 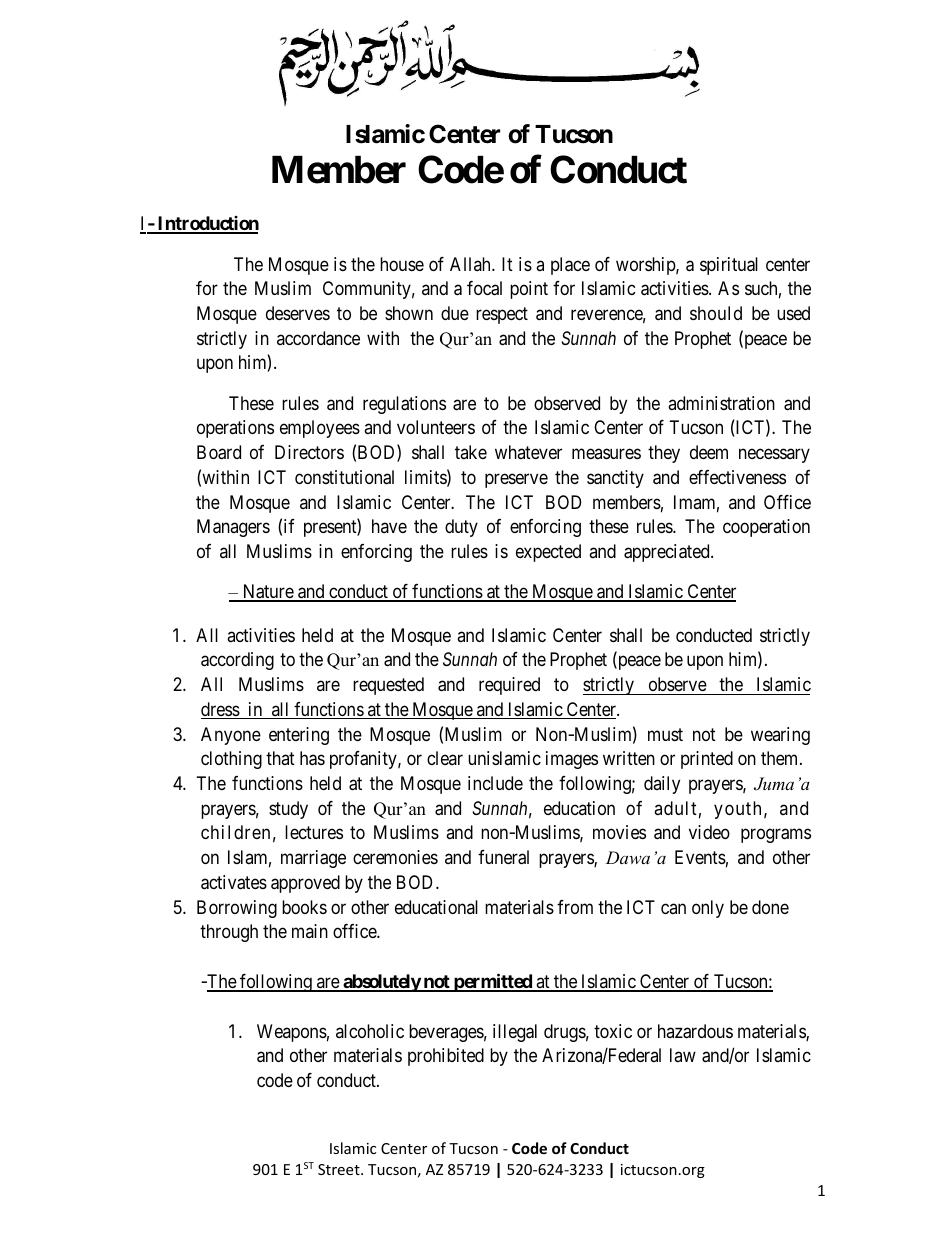 What do you see at coordinates (716, 313) in the screenshot?
I see `should` at bounding box center [716, 313].
